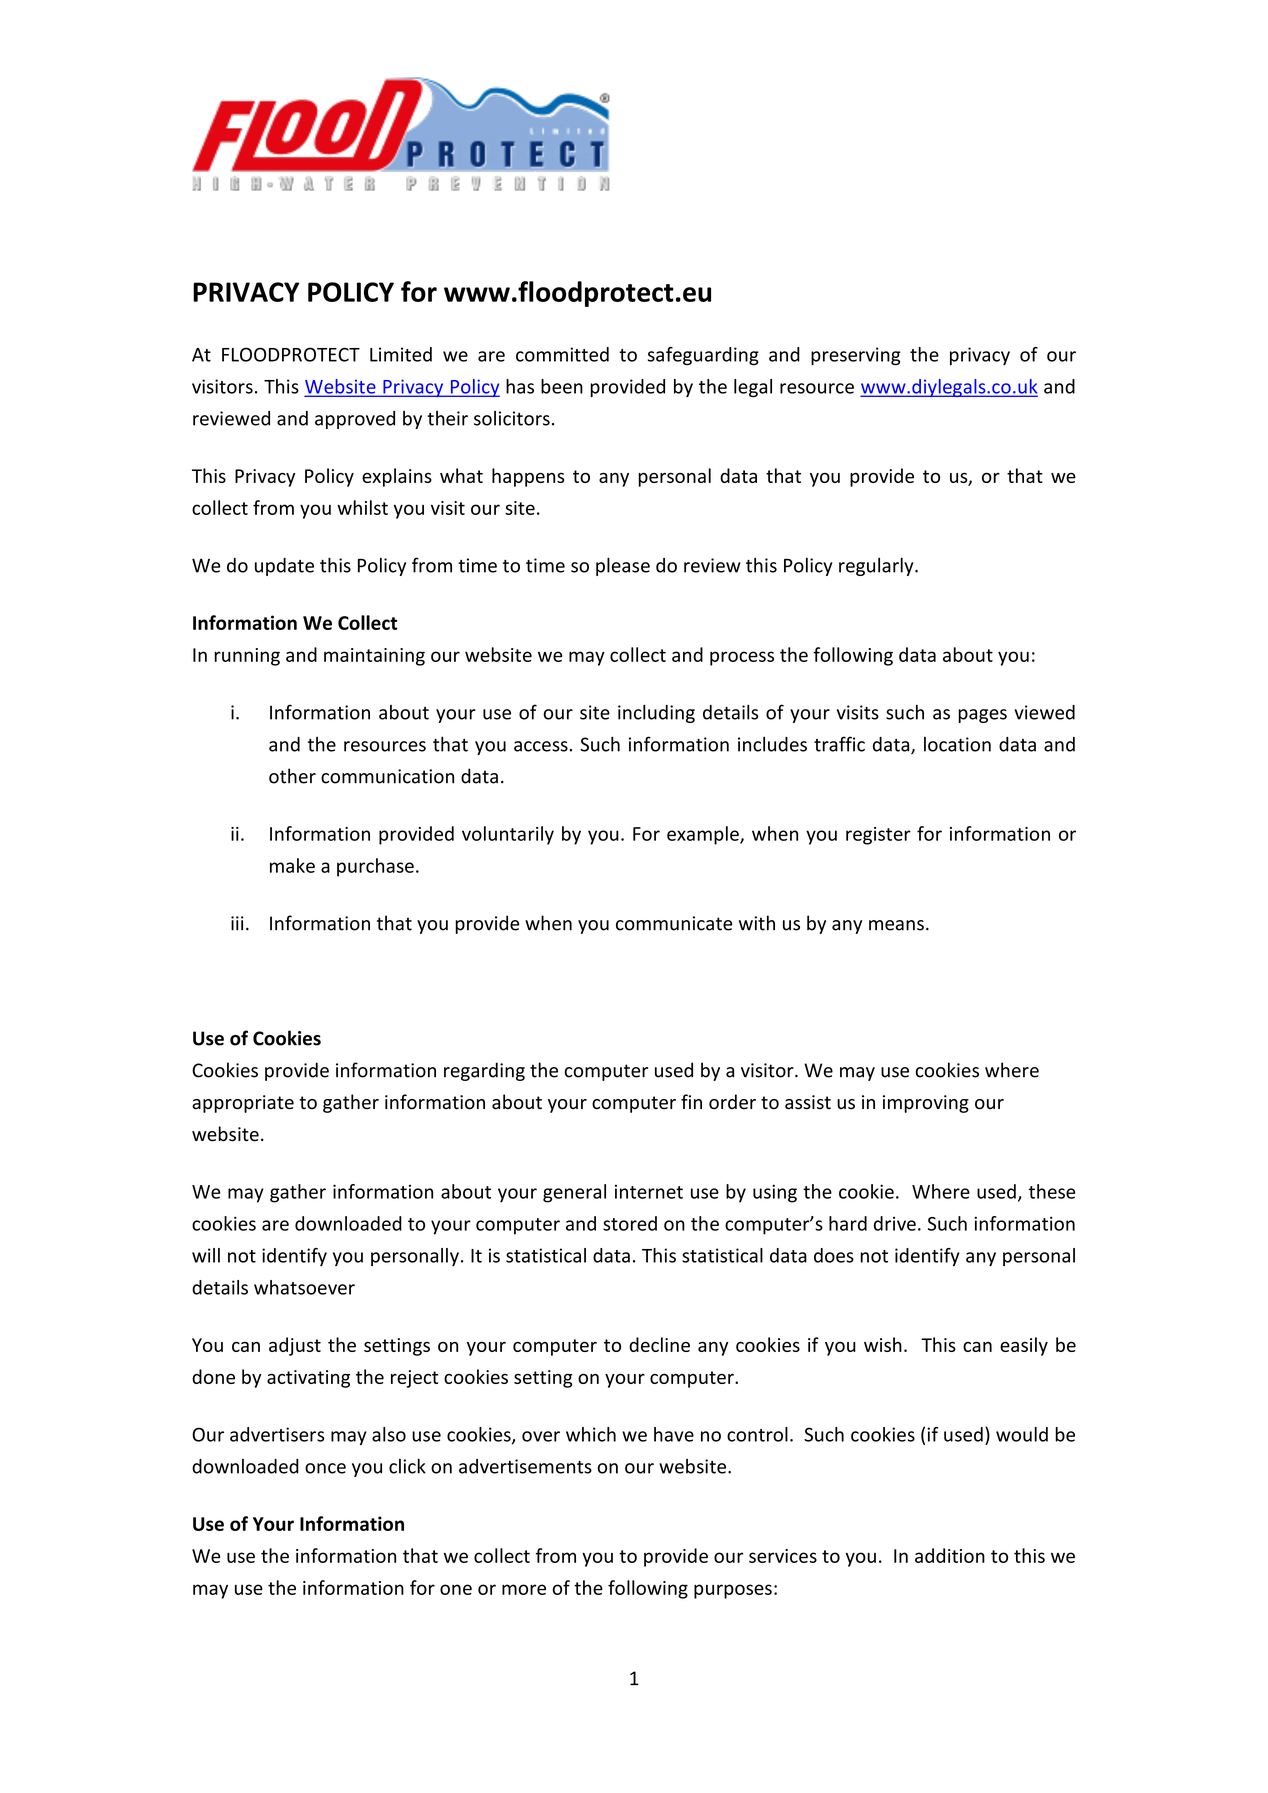 The image size is (1268, 1793). I want to click on improving, so click(926, 1104).
